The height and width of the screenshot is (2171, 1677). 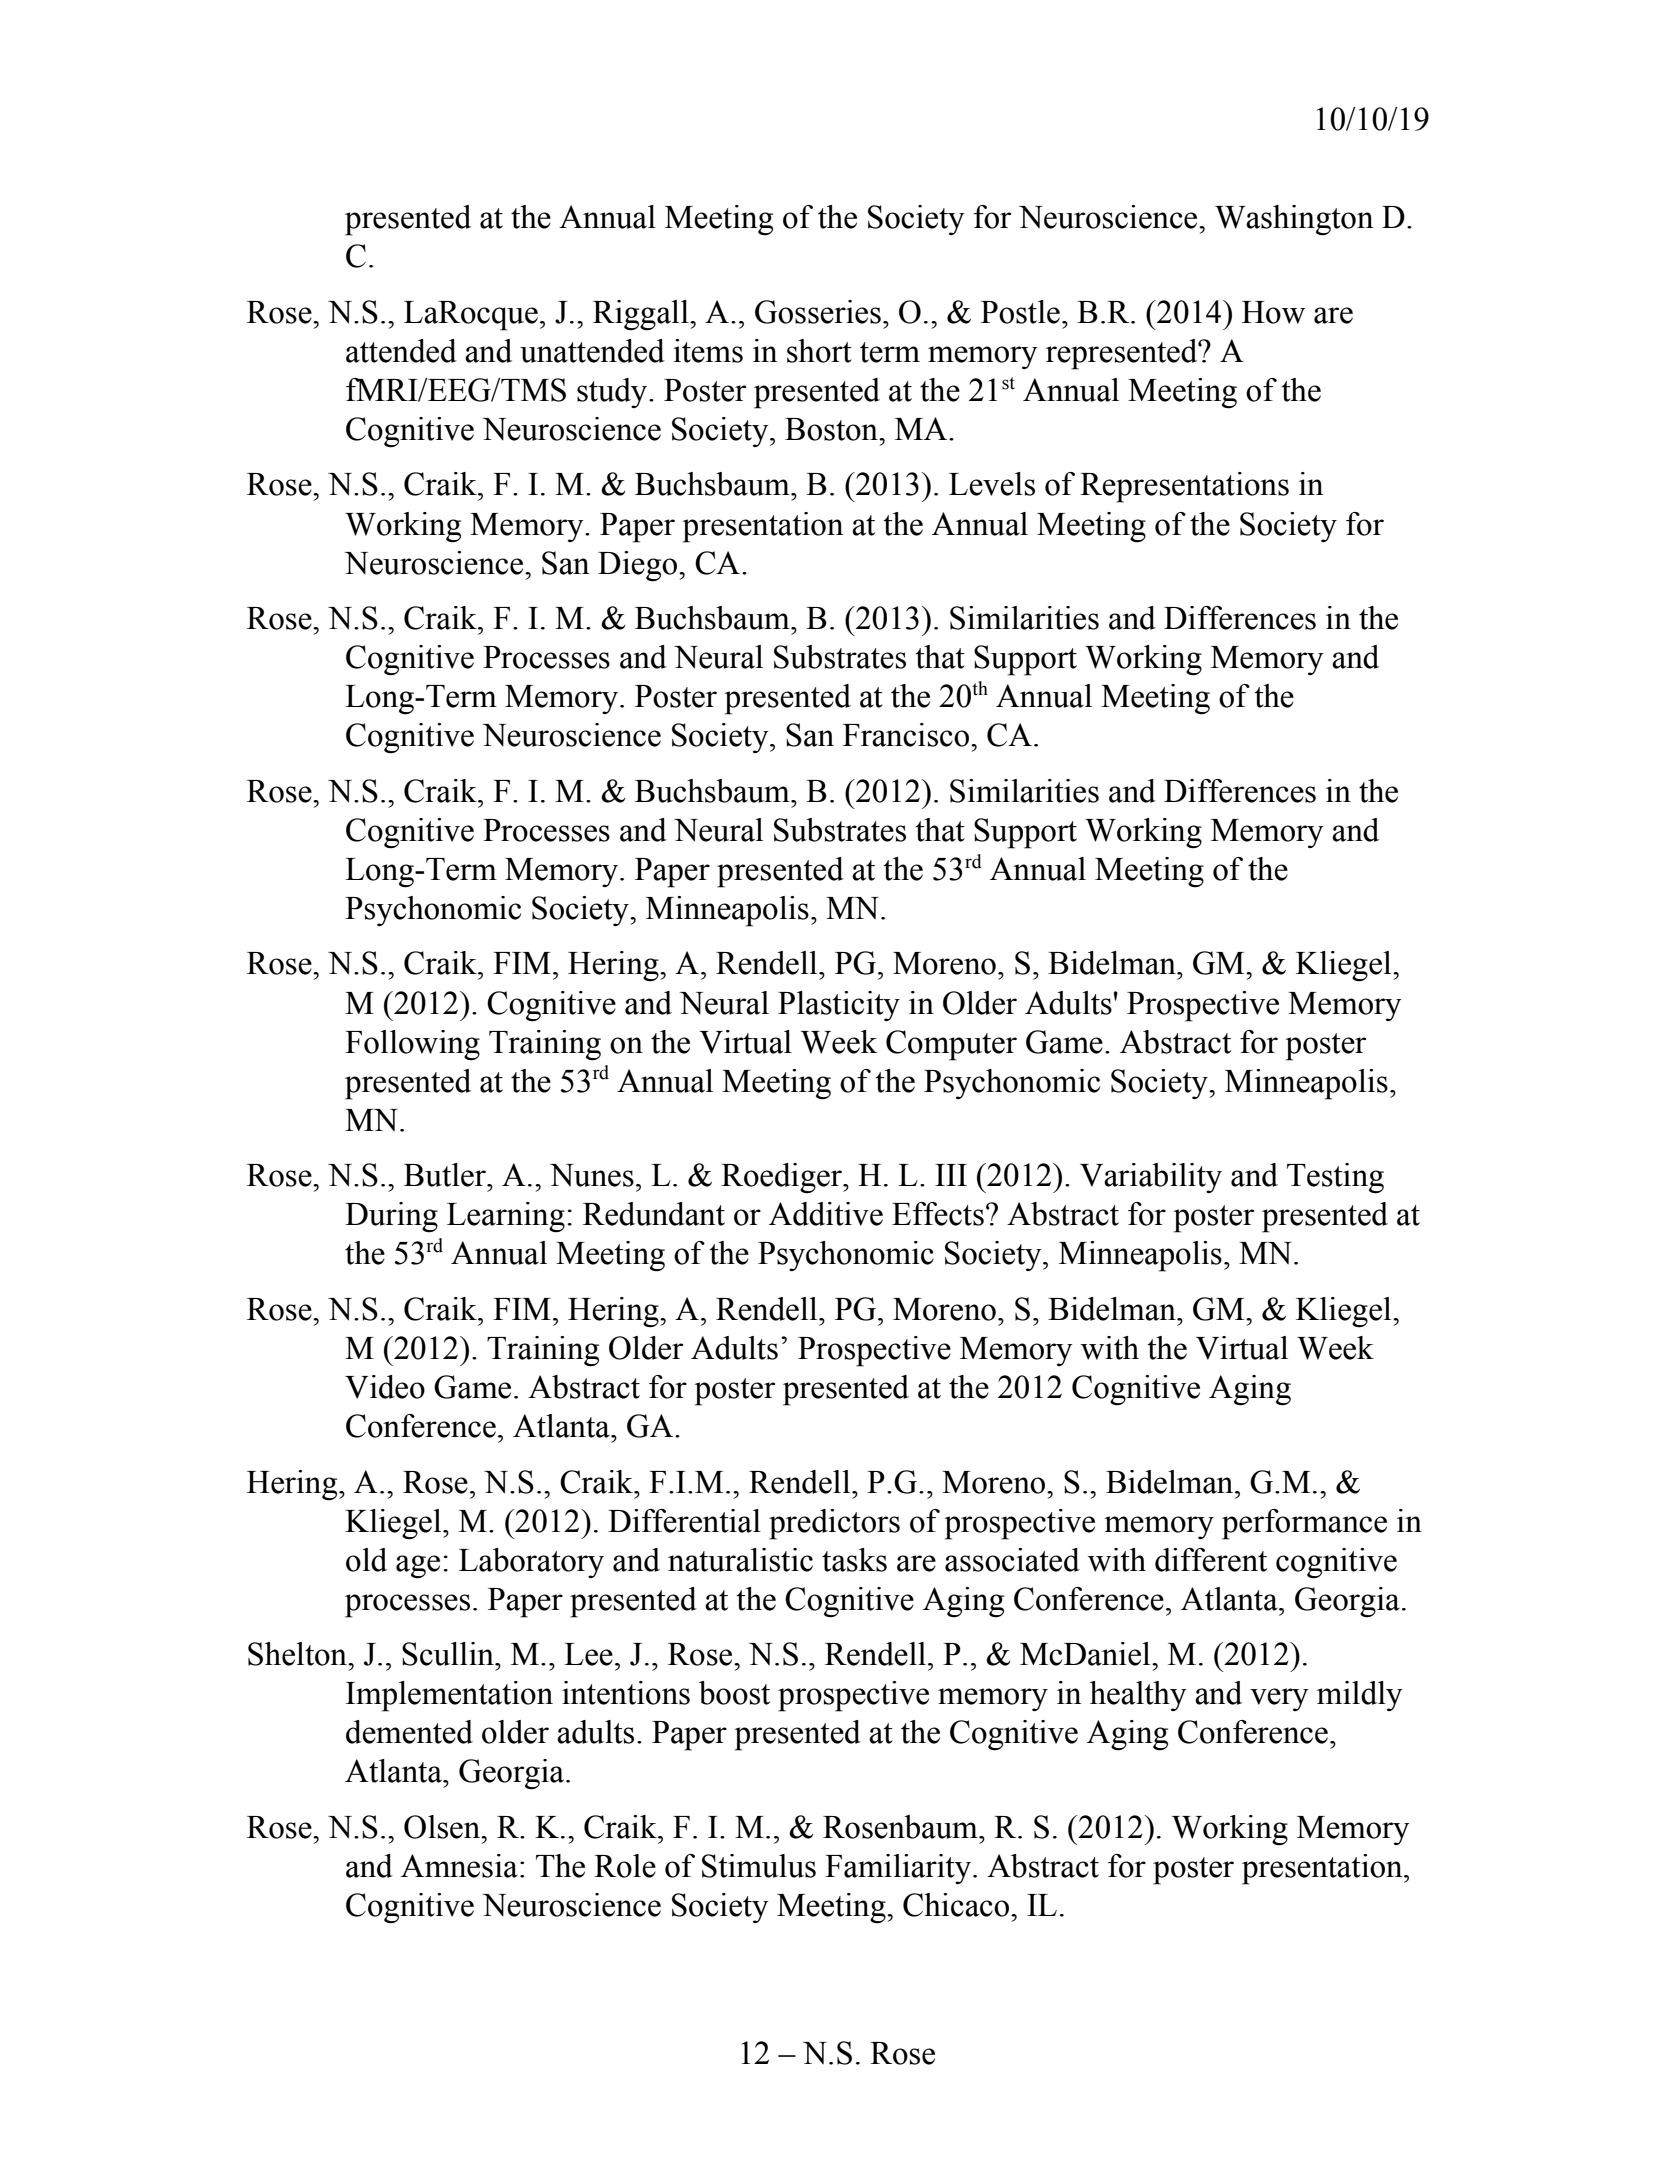 What do you see at coordinates (613, 393) in the screenshot?
I see `study` at bounding box center [613, 393].
